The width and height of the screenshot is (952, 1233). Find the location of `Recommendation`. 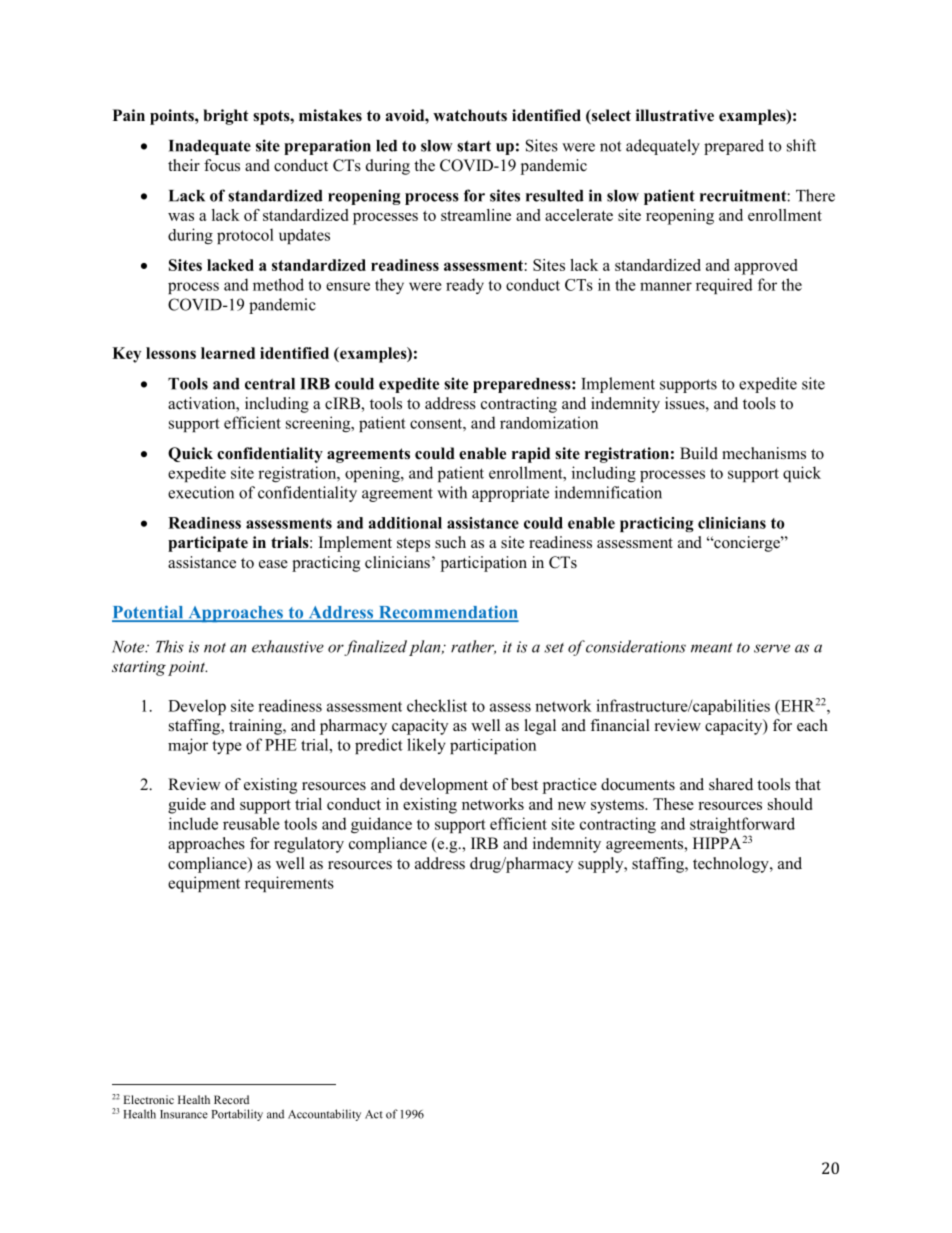

Recommendation is located at coordinates (447, 613).
